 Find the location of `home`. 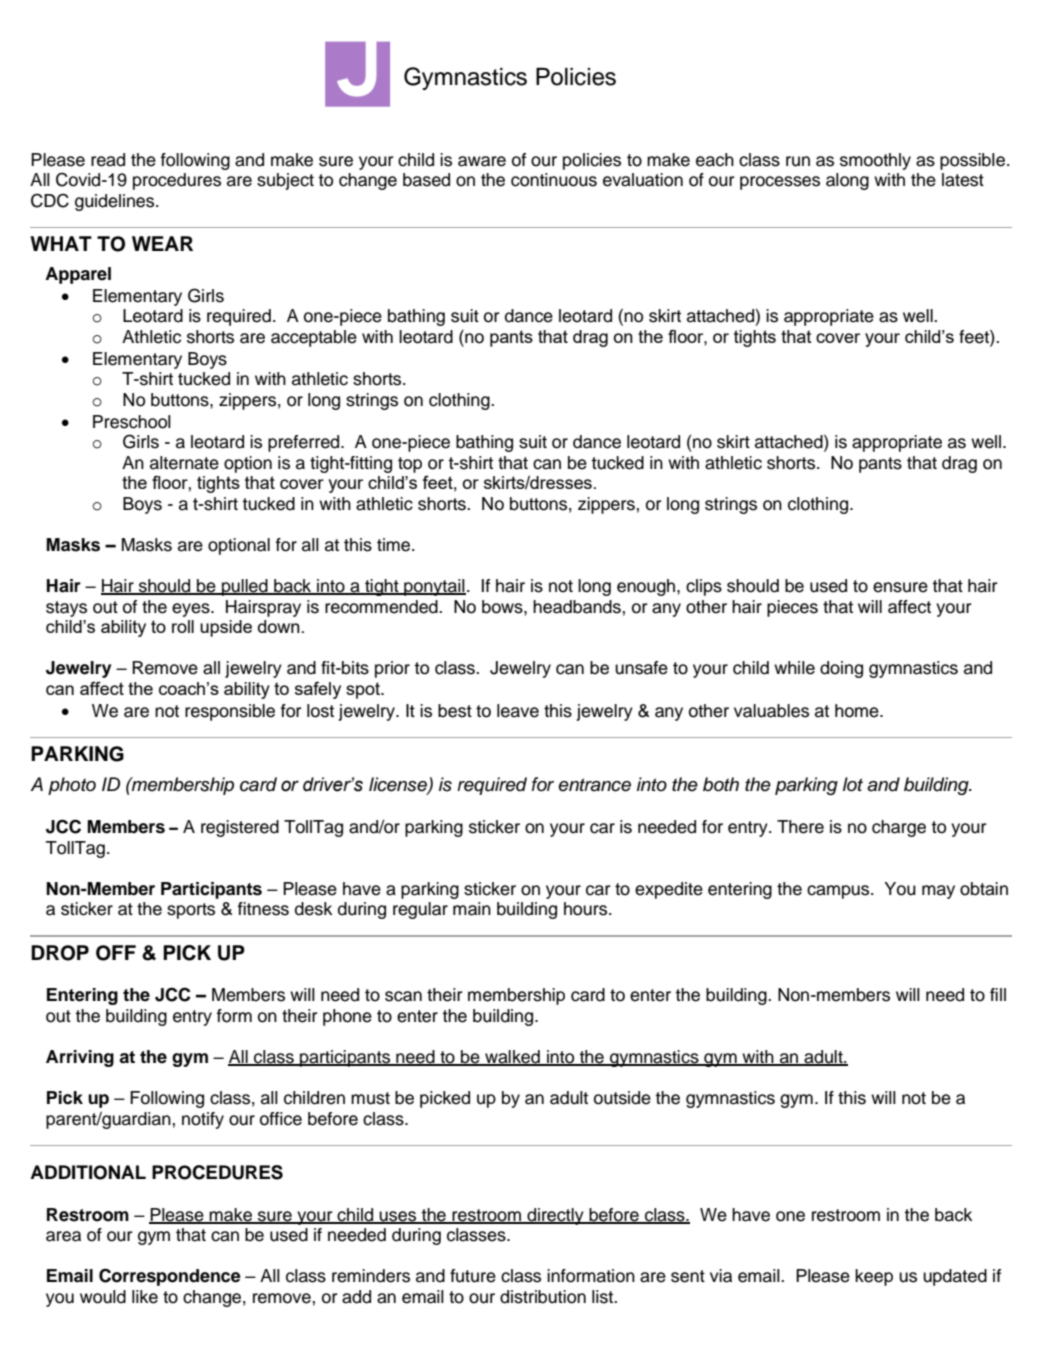

home is located at coordinates (858, 711).
